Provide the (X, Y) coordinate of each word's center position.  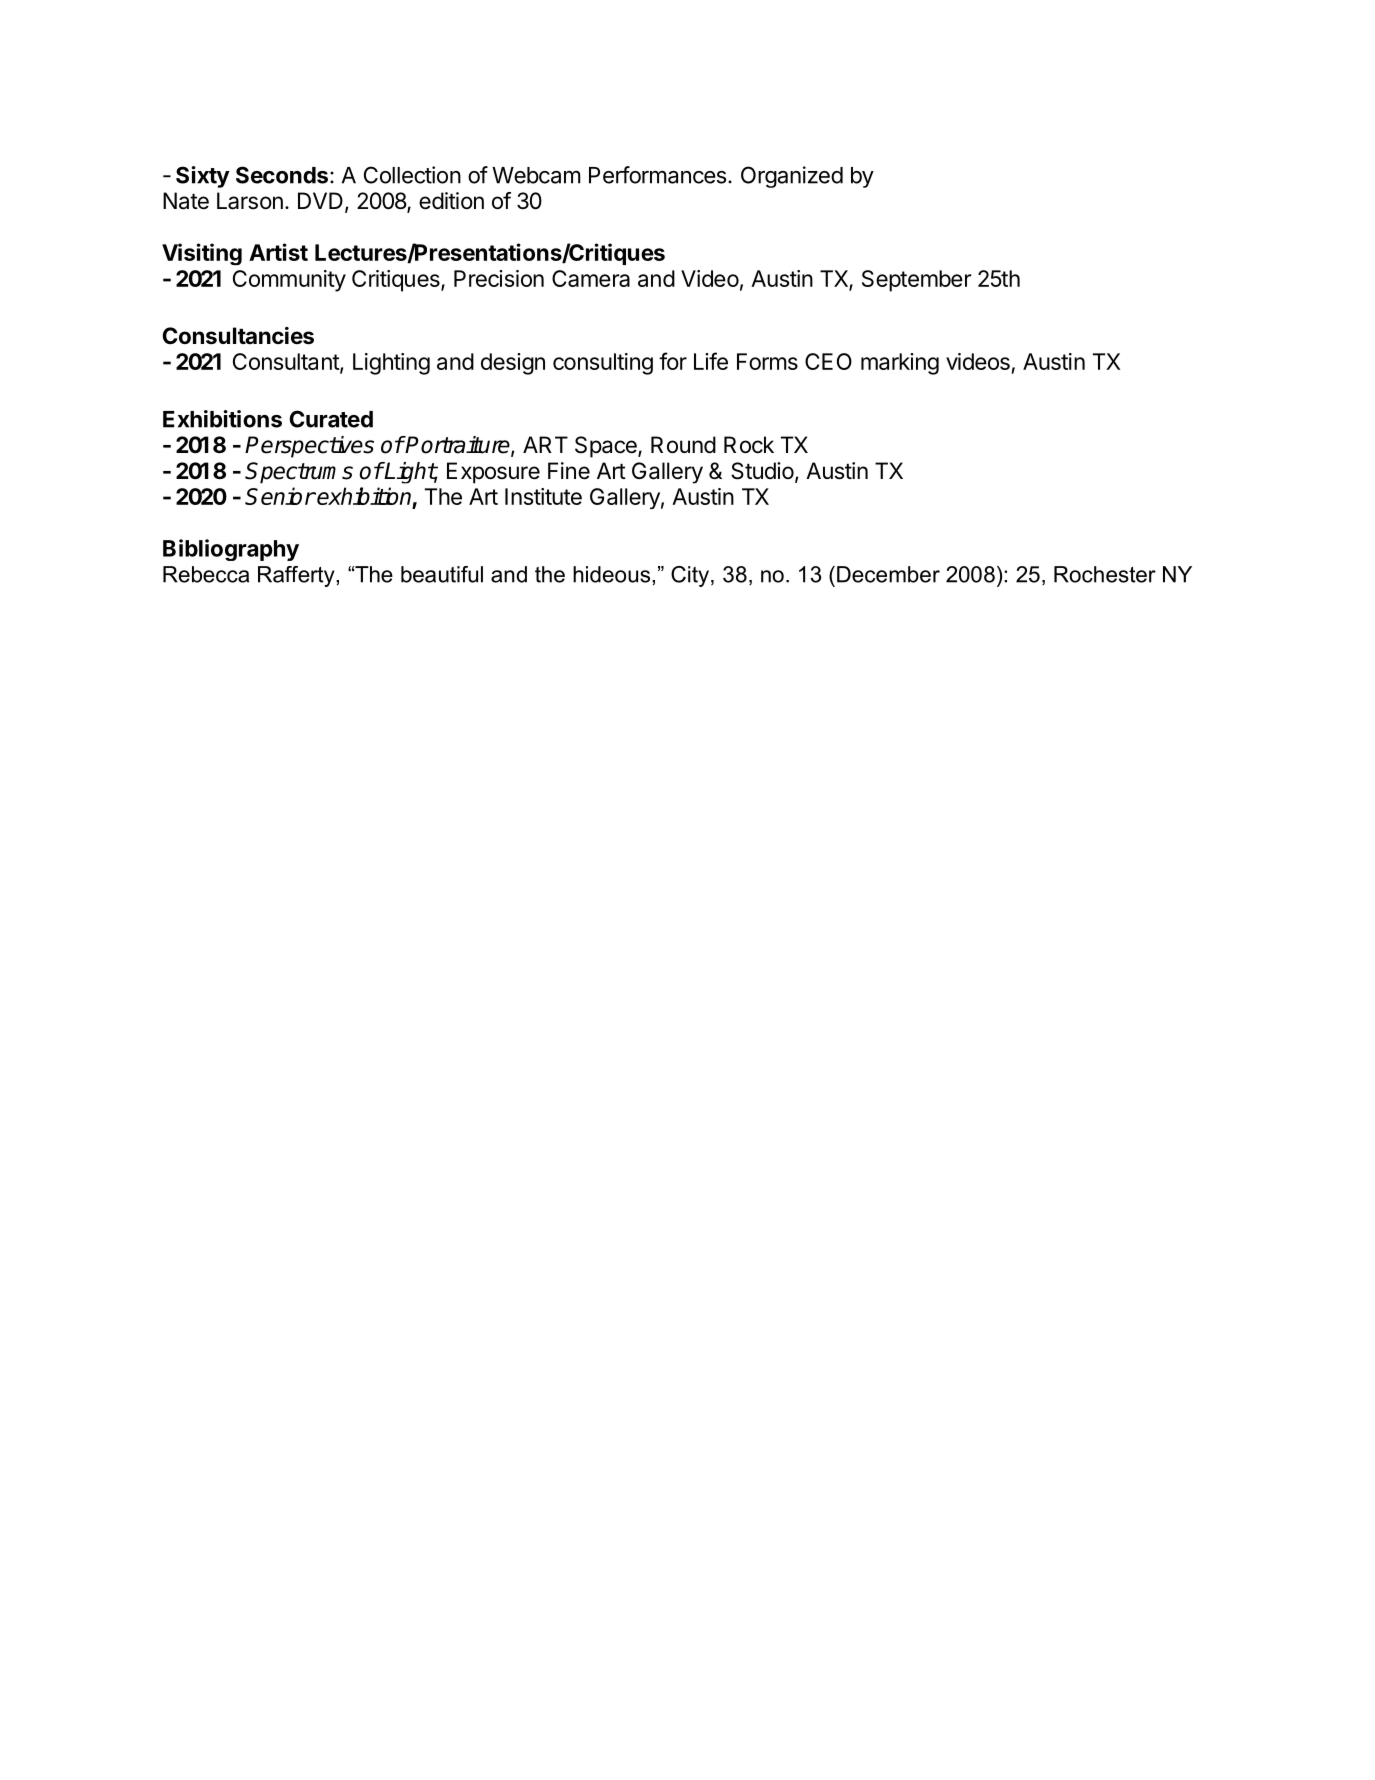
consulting (603, 364)
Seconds (282, 175)
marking (900, 364)
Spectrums (299, 473)
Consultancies (238, 336)
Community (289, 281)
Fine (569, 471)
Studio (762, 471)
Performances (657, 175)
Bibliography (231, 550)
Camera (591, 278)
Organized (792, 177)
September (917, 281)
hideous (611, 574)
